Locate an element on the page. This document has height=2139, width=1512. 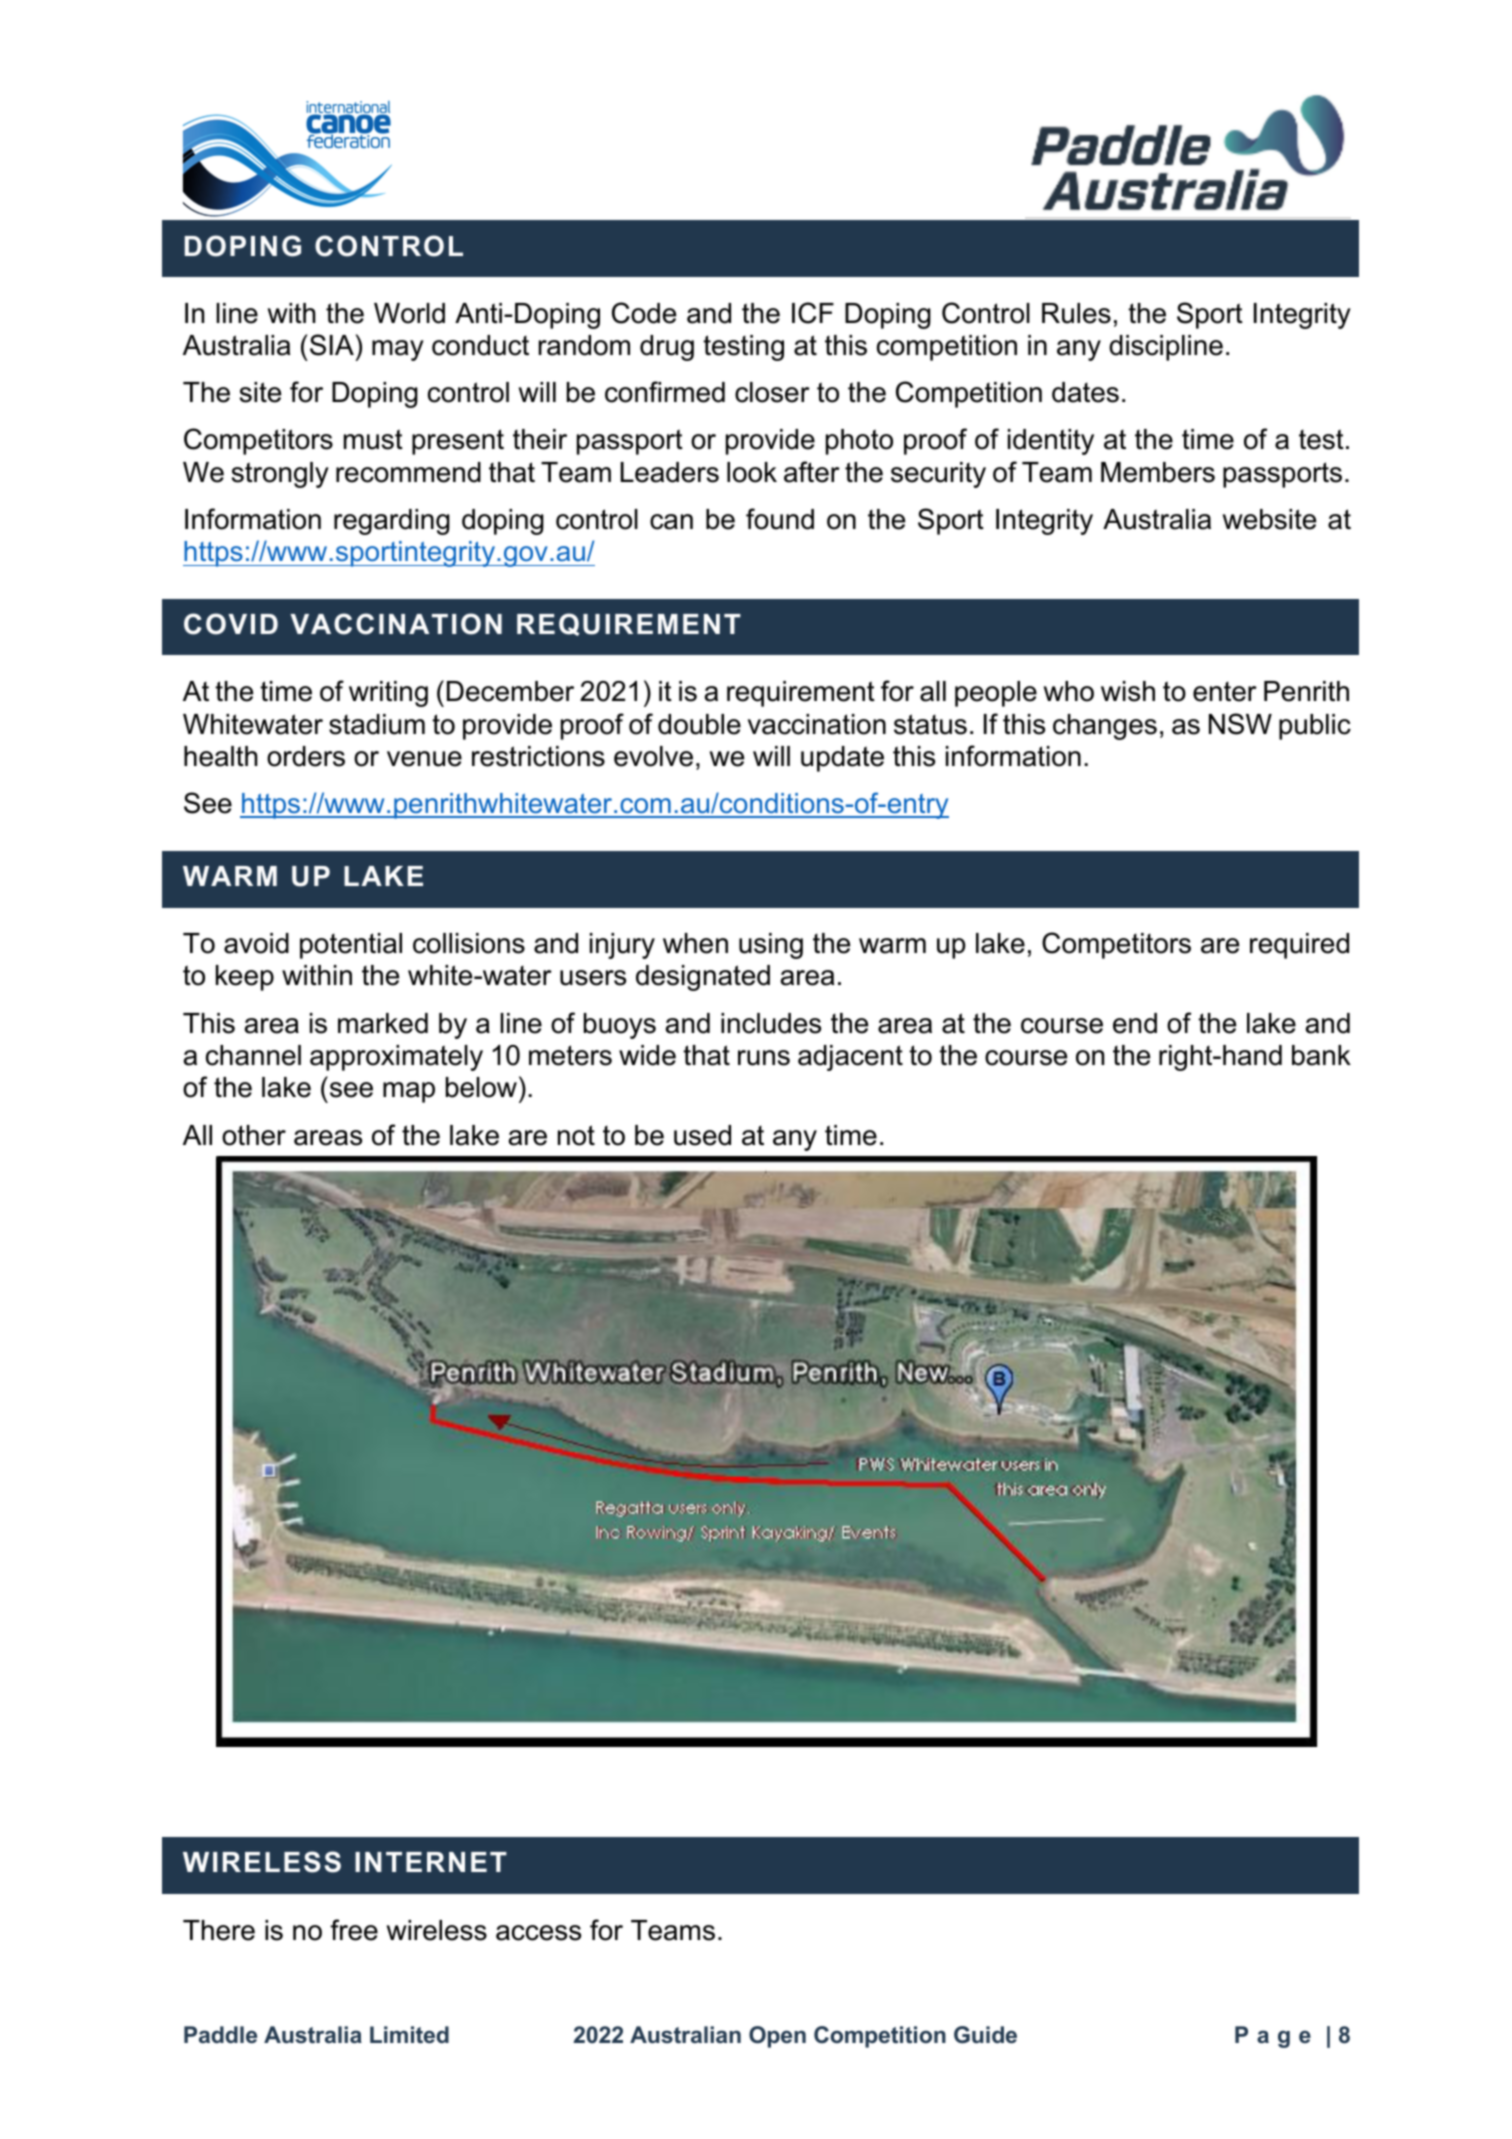
bank is located at coordinates (1321, 1055).
